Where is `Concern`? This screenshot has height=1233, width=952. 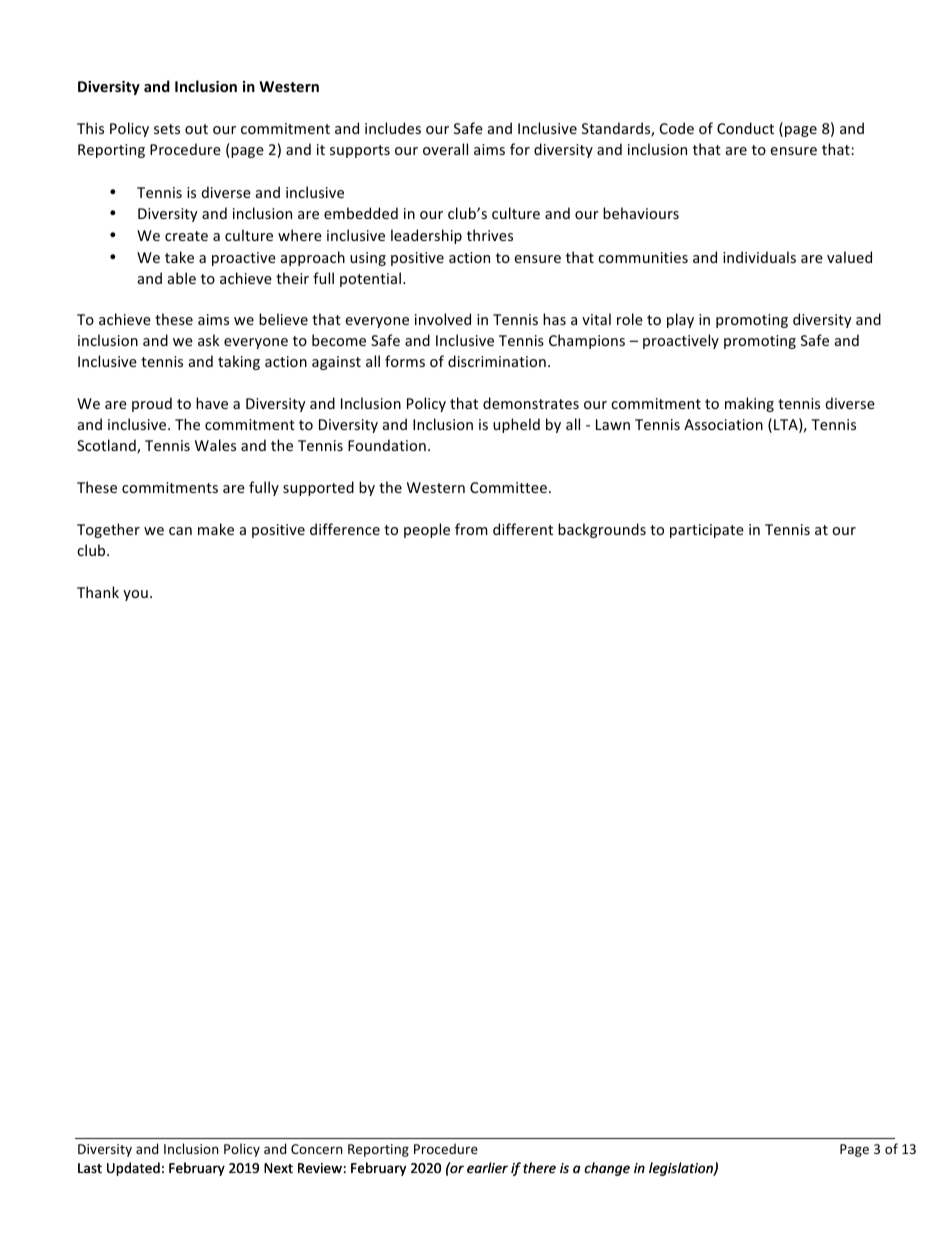 Concern is located at coordinates (316, 1149).
